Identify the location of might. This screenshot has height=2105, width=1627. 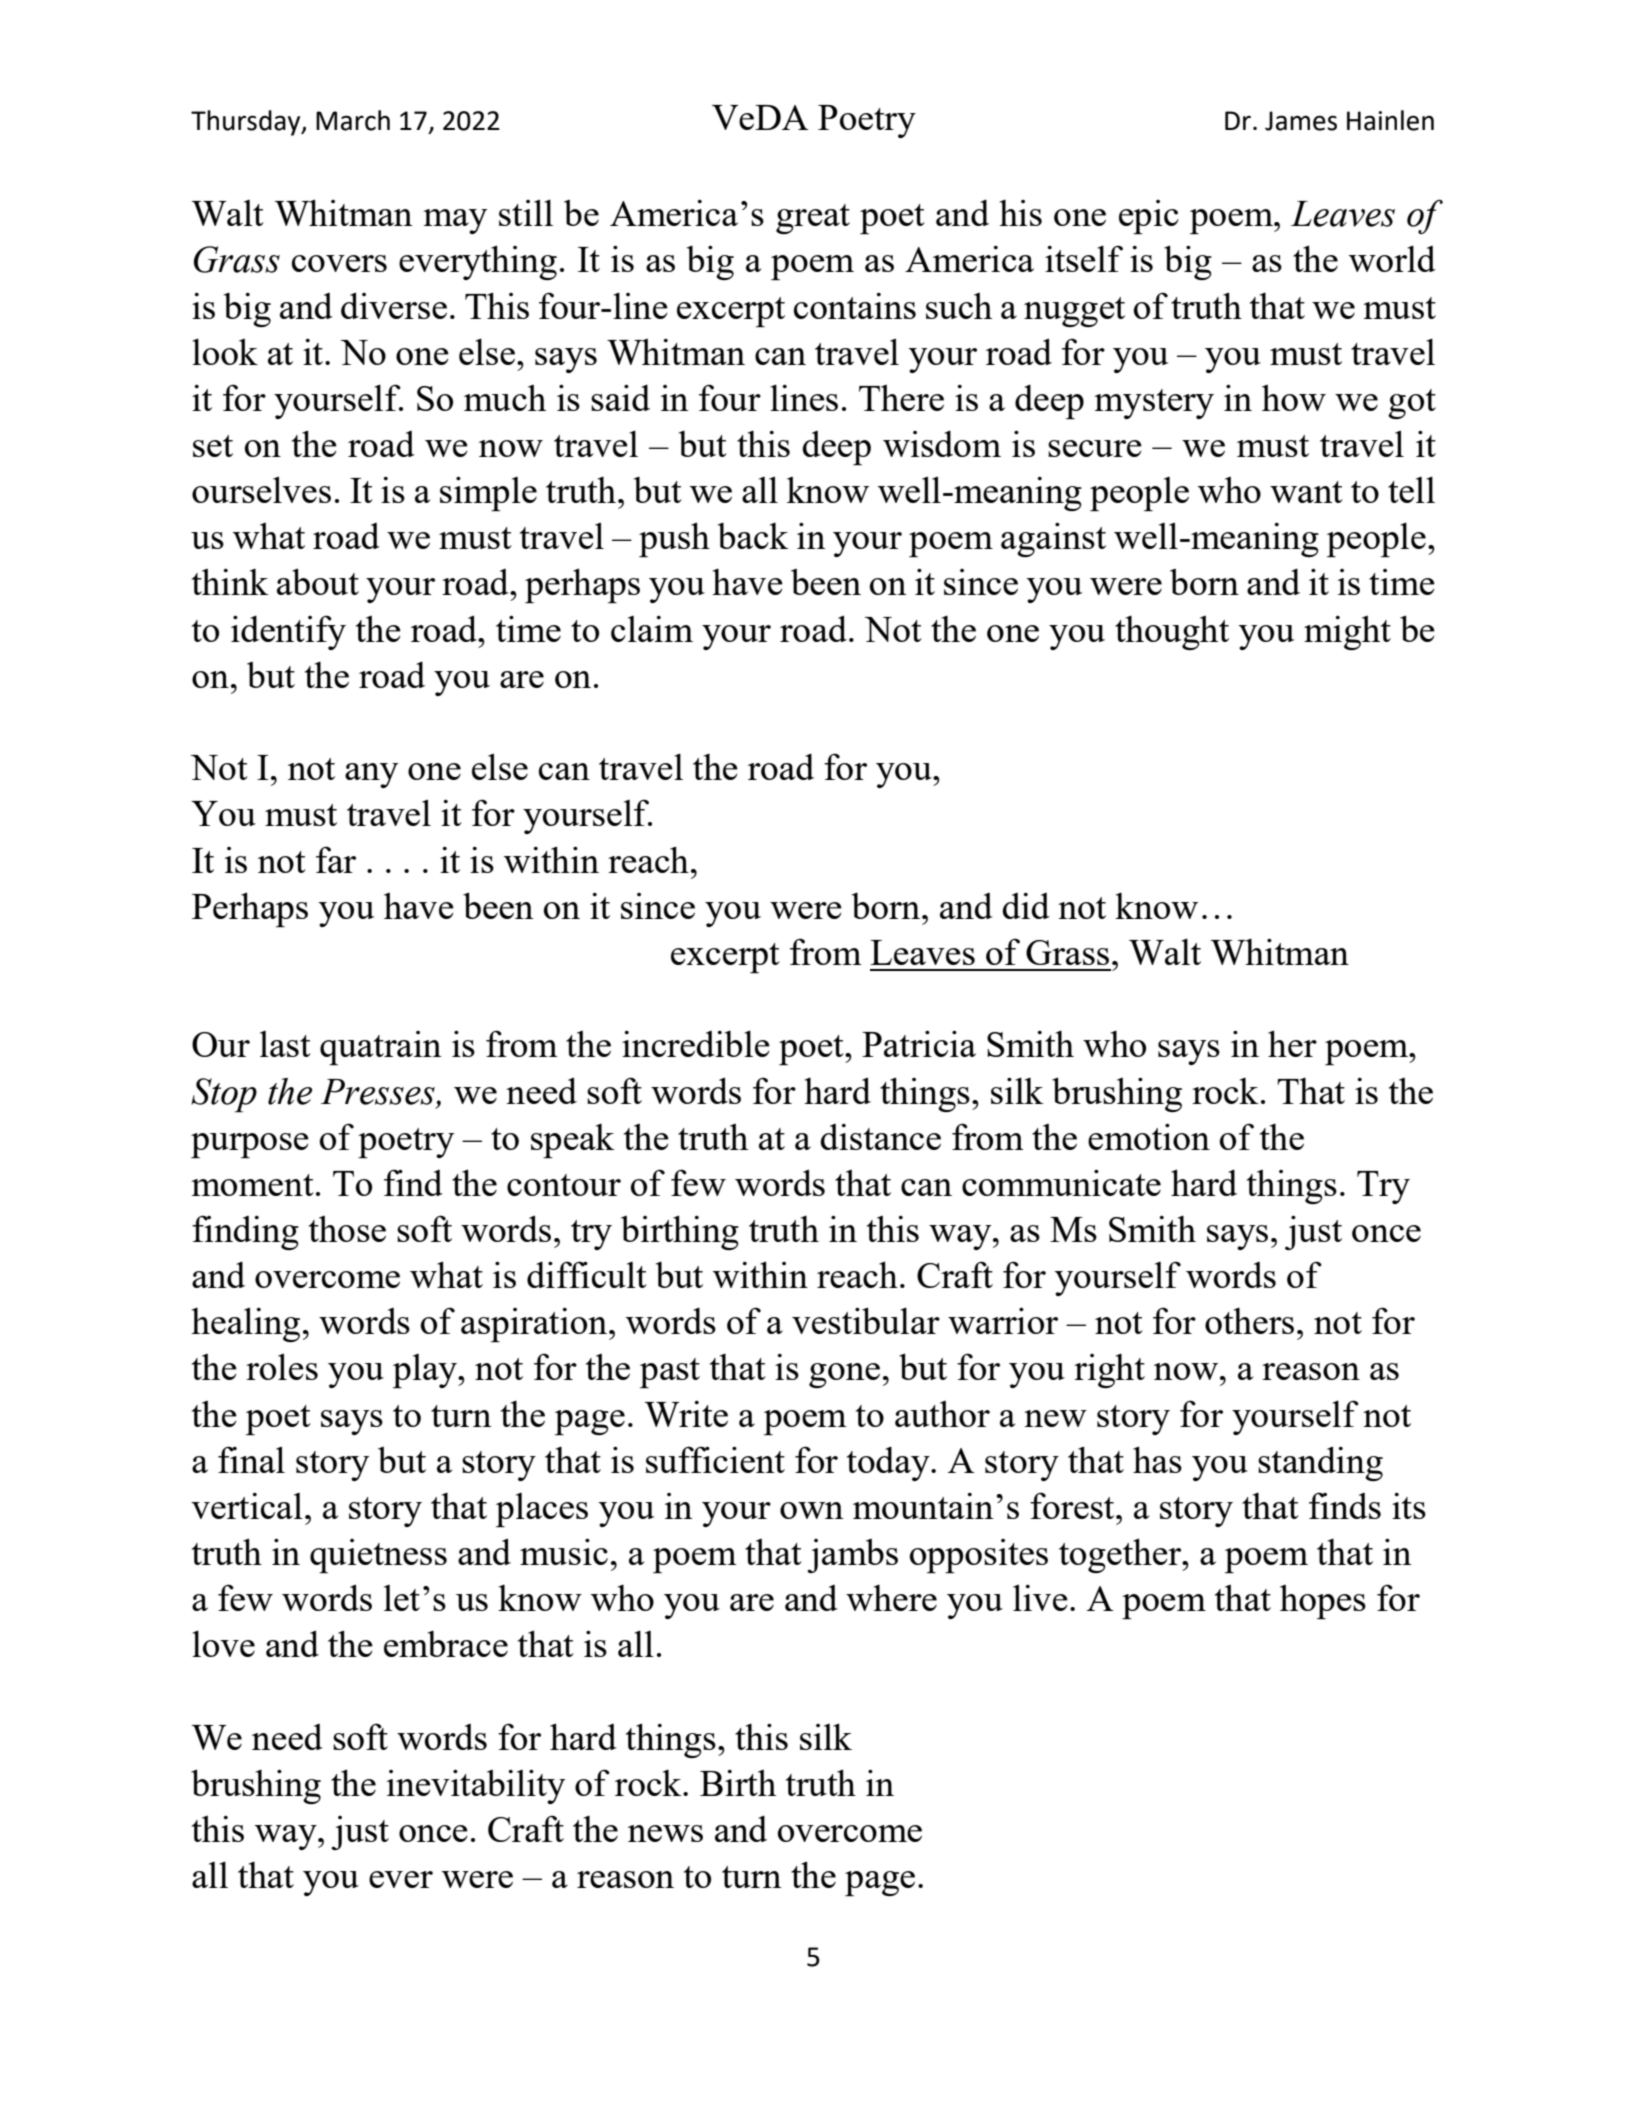
(1347, 633).
